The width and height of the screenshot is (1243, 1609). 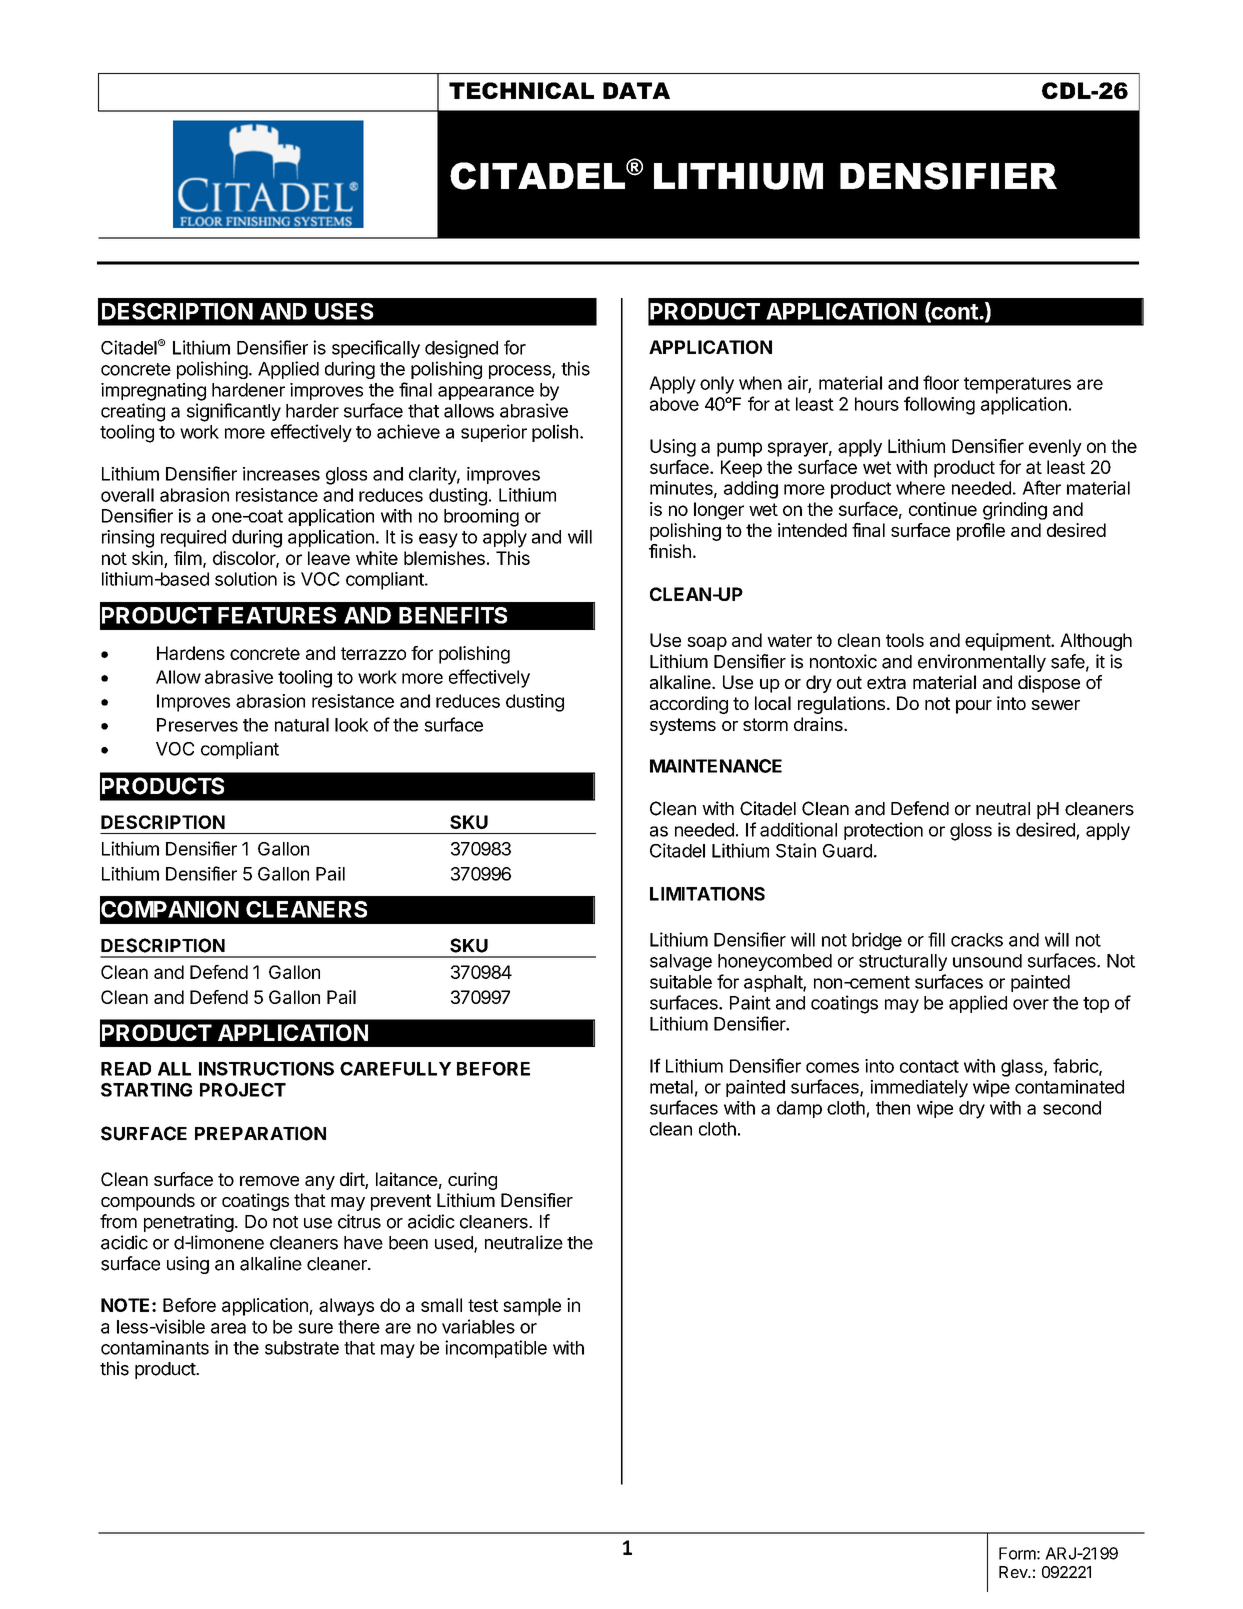 What do you see at coordinates (228, 1328) in the screenshot?
I see `area` at bounding box center [228, 1328].
